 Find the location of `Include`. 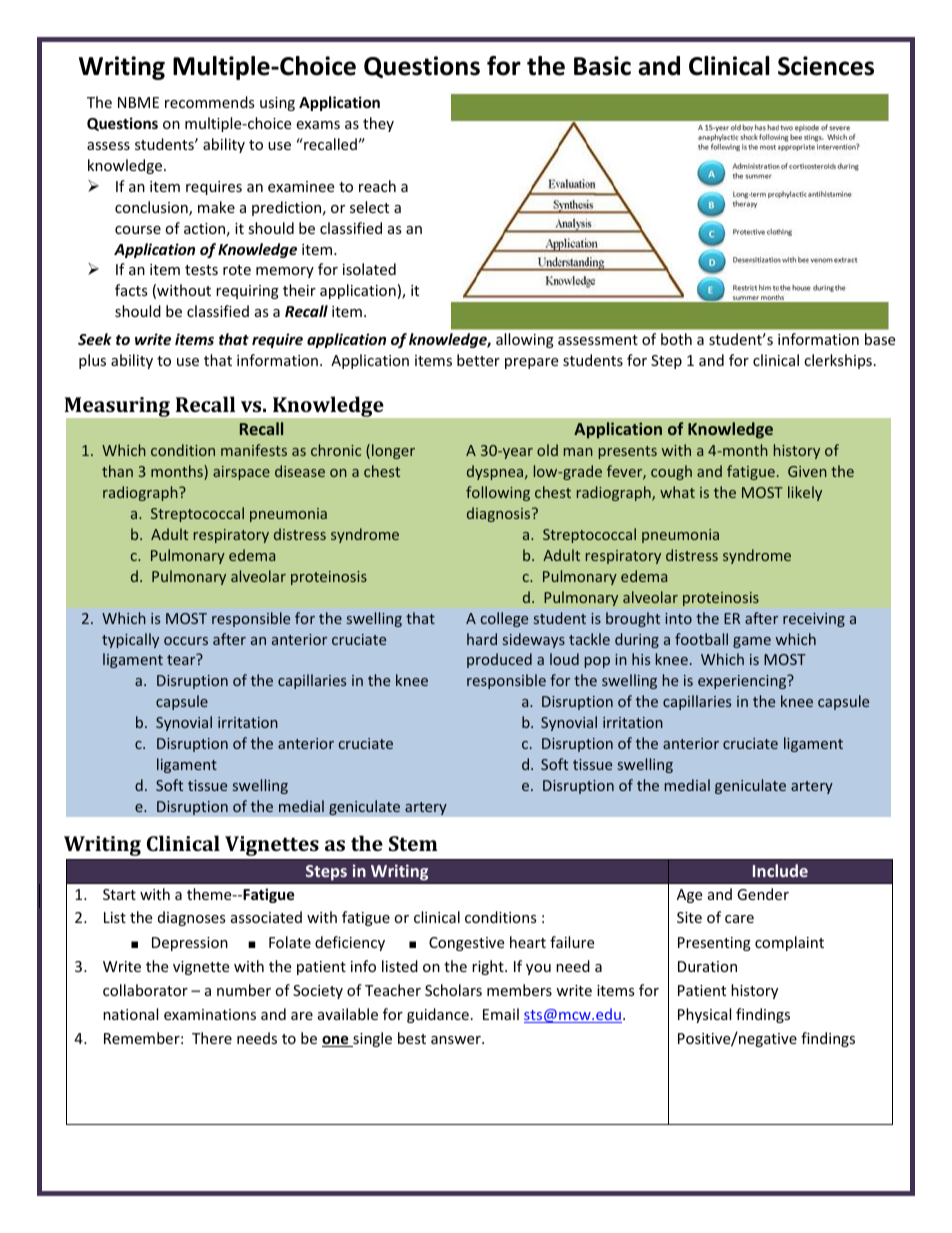

Include is located at coordinates (780, 870).
